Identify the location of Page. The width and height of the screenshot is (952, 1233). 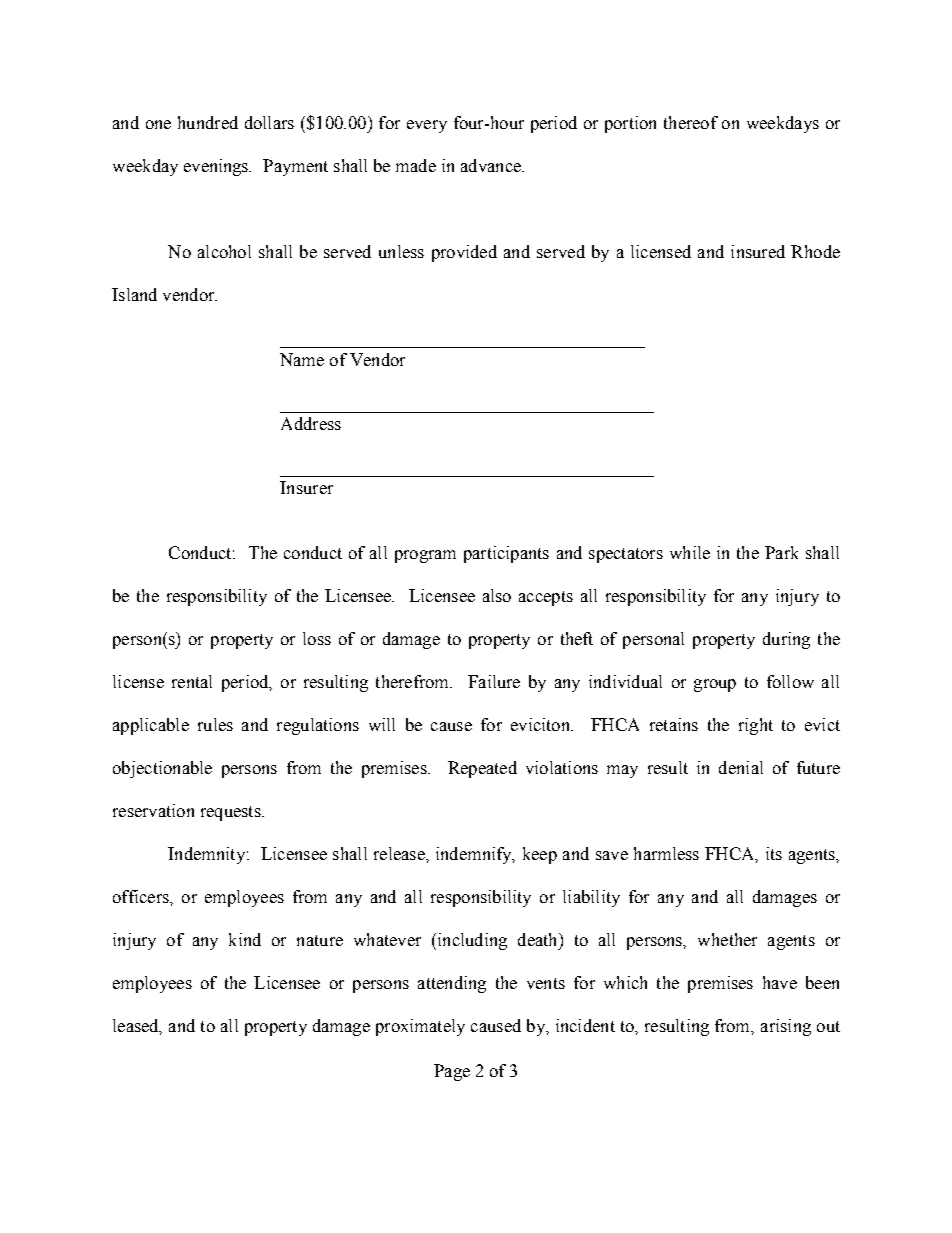
(452, 1072).
